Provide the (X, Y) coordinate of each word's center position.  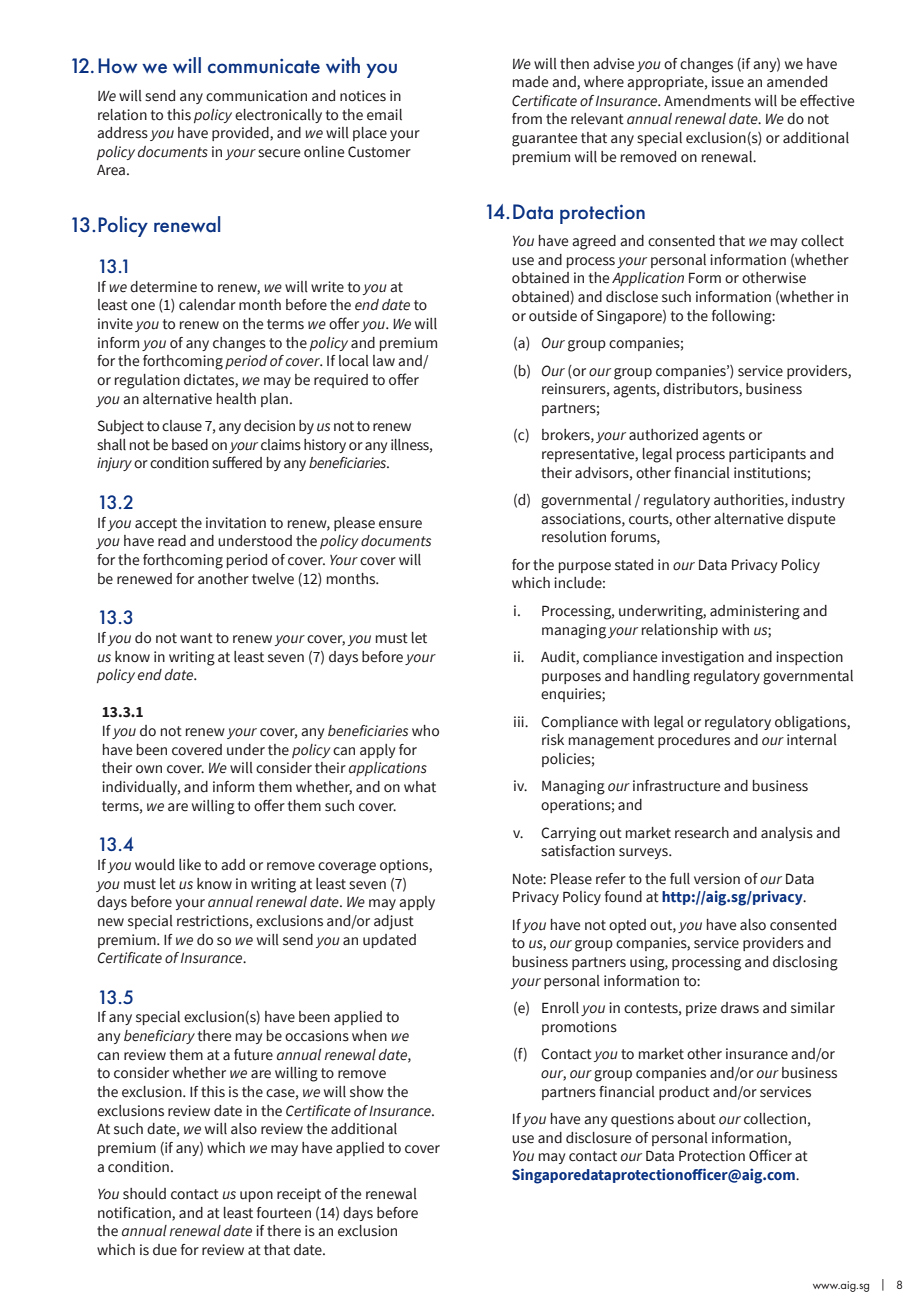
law (384, 361)
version (717, 879)
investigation (703, 658)
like (190, 865)
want (196, 638)
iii (520, 721)
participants (767, 455)
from (527, 119)
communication (256, 96)
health (236, 399)
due (165, 1250)
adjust (394, 922)
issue (728, 82)
